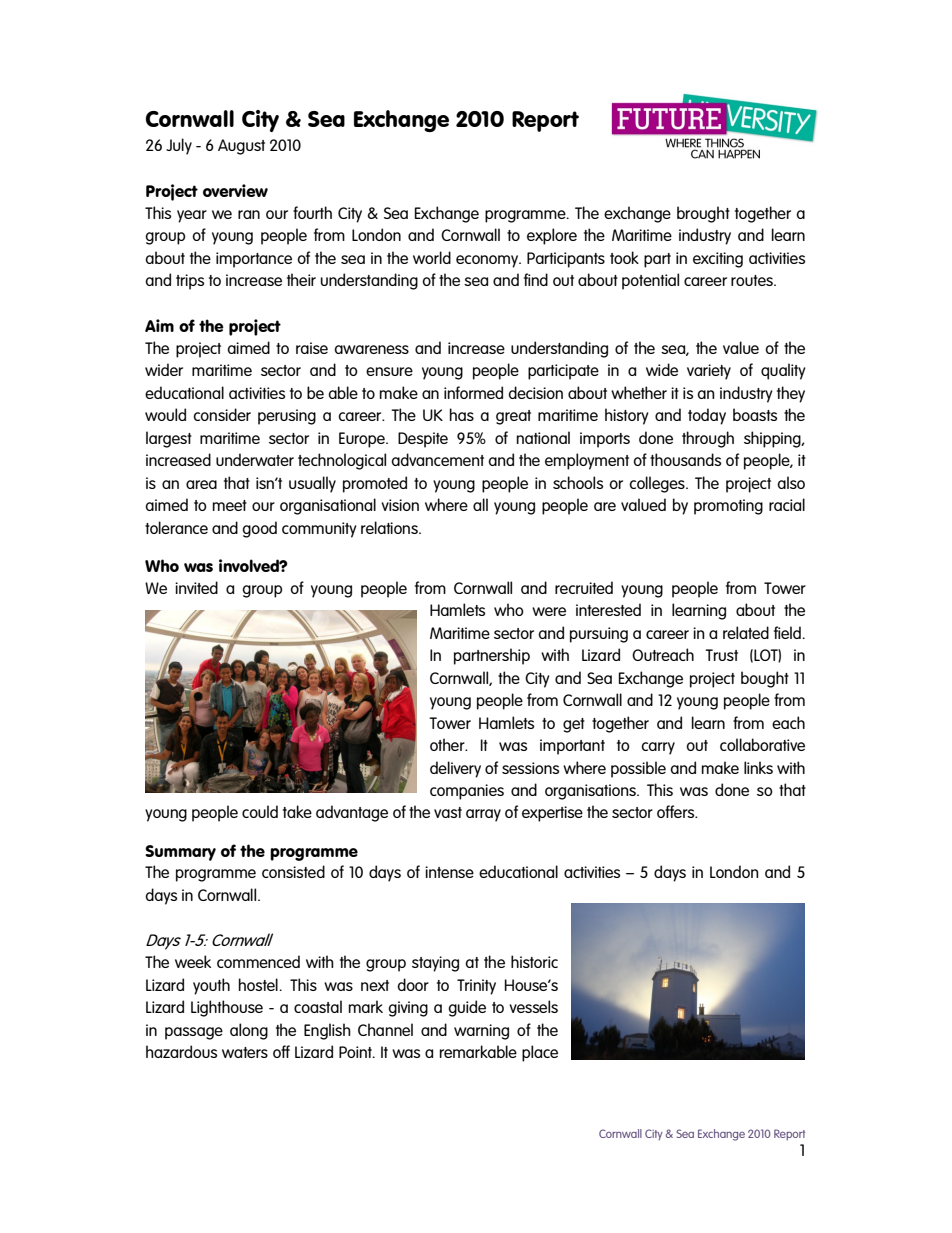 The height and width of the document is (1233, 952). I want to click on related, so click(746, 632).
